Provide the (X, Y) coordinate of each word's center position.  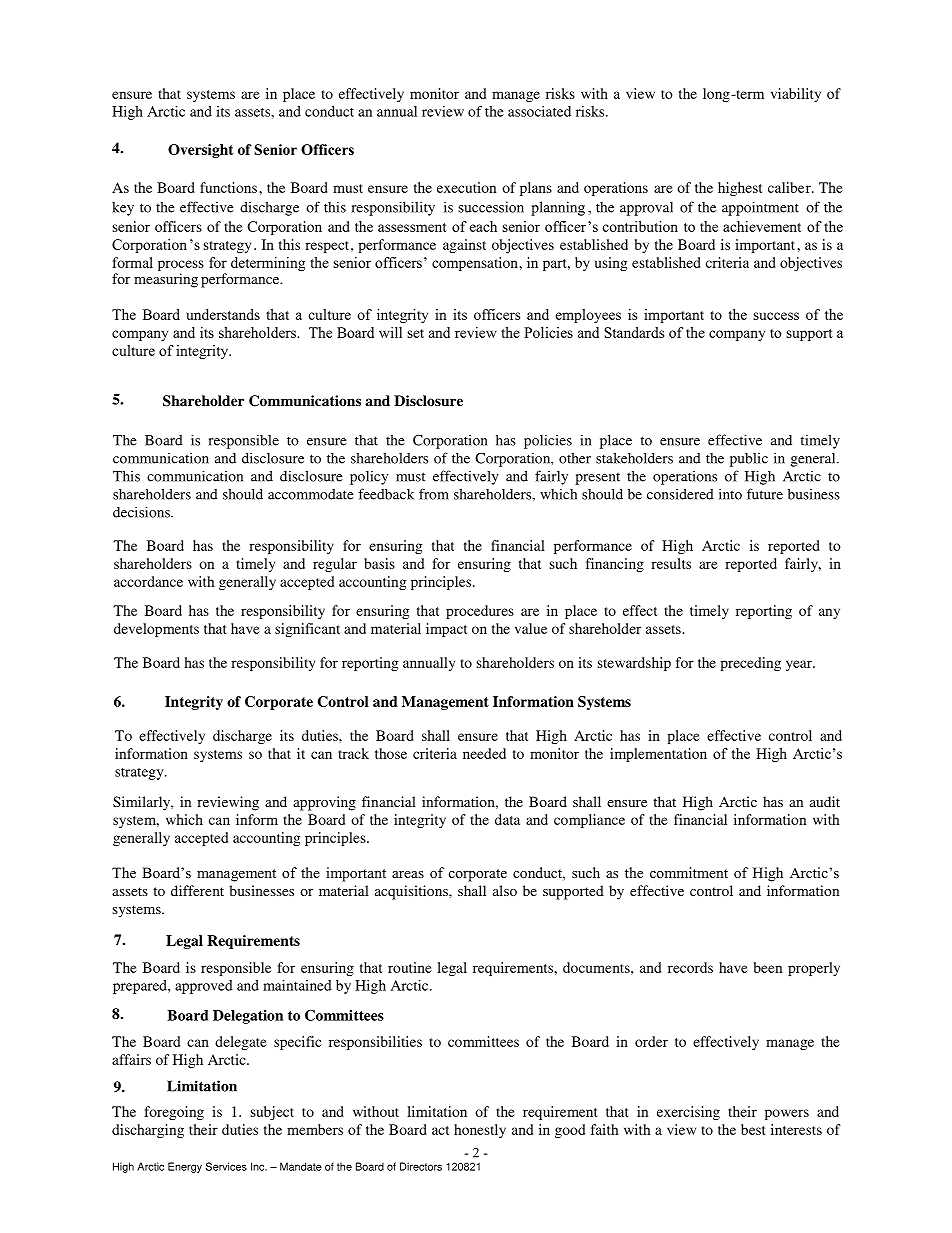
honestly (480, 1131)
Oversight (200, 151)
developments (156, 630)
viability (796, 95)
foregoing (174, 1113)
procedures (480, 612)
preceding (750, 664)
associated (539, 111)
